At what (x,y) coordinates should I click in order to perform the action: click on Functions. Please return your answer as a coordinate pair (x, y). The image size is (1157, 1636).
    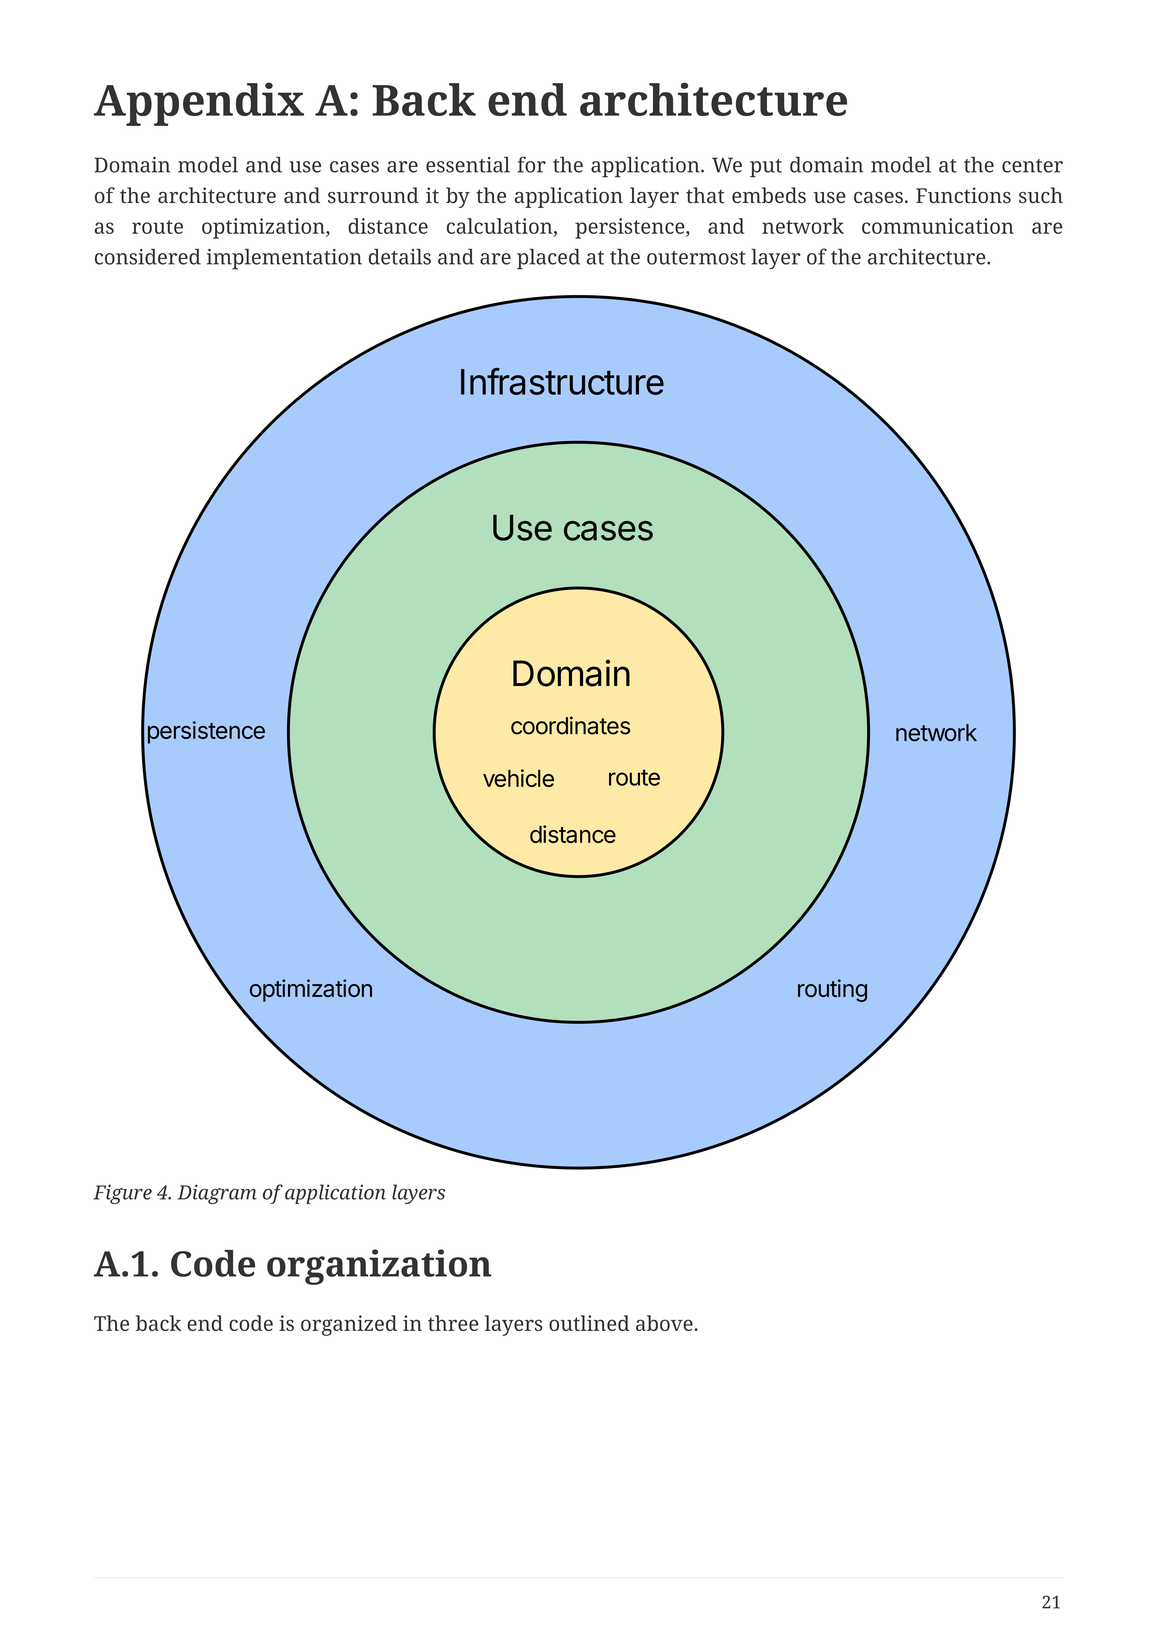
    Looking at the image, I should click on (963, 195).
